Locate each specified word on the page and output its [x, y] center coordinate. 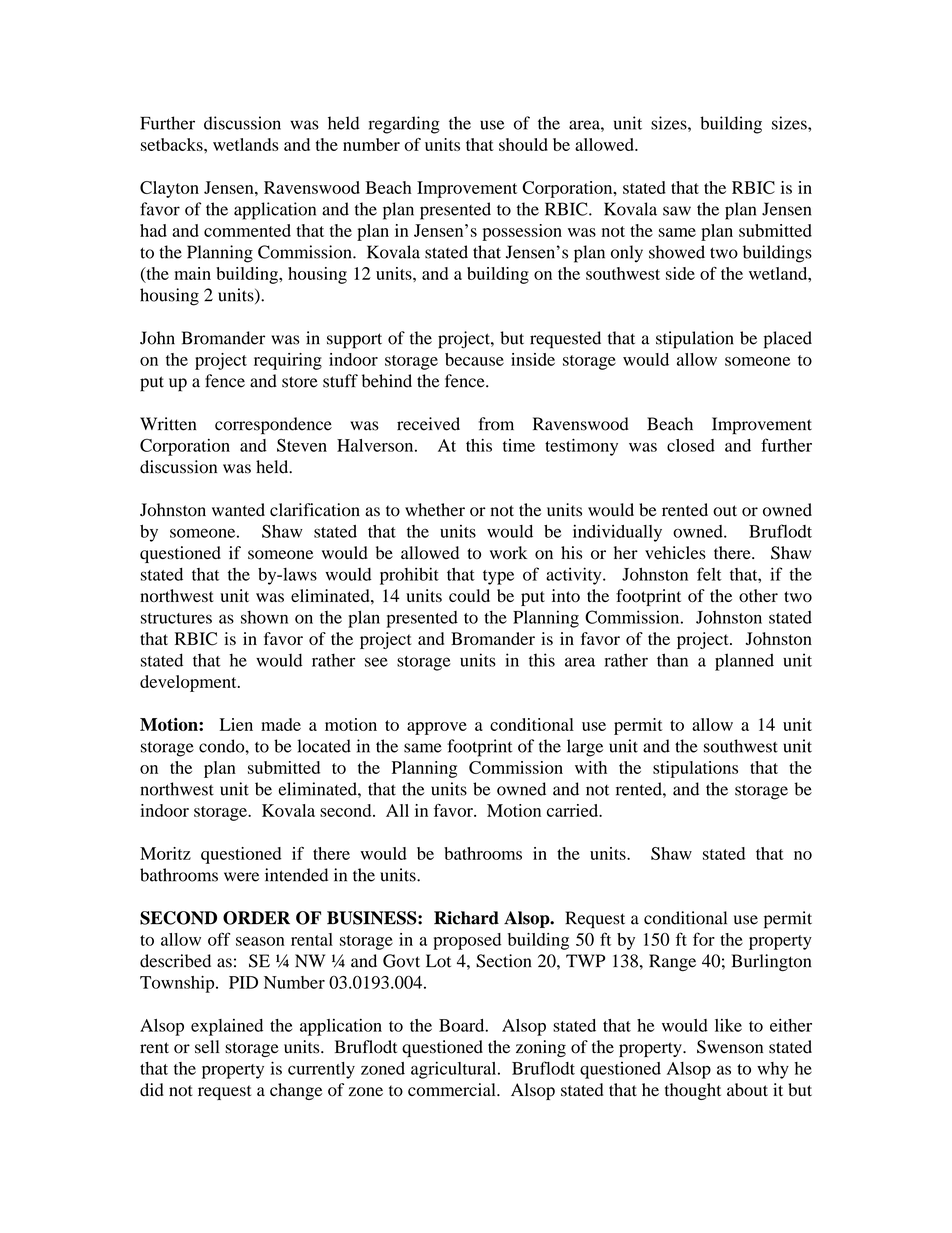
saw [677, 211]
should [523, 144]
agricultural [455, 1070]
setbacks [173, 144]
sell [207, 1047]
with [591, 767]
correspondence [273, 426]
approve [437, 728]
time [519, 445]
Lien [236, 724]
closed [691, 445]
